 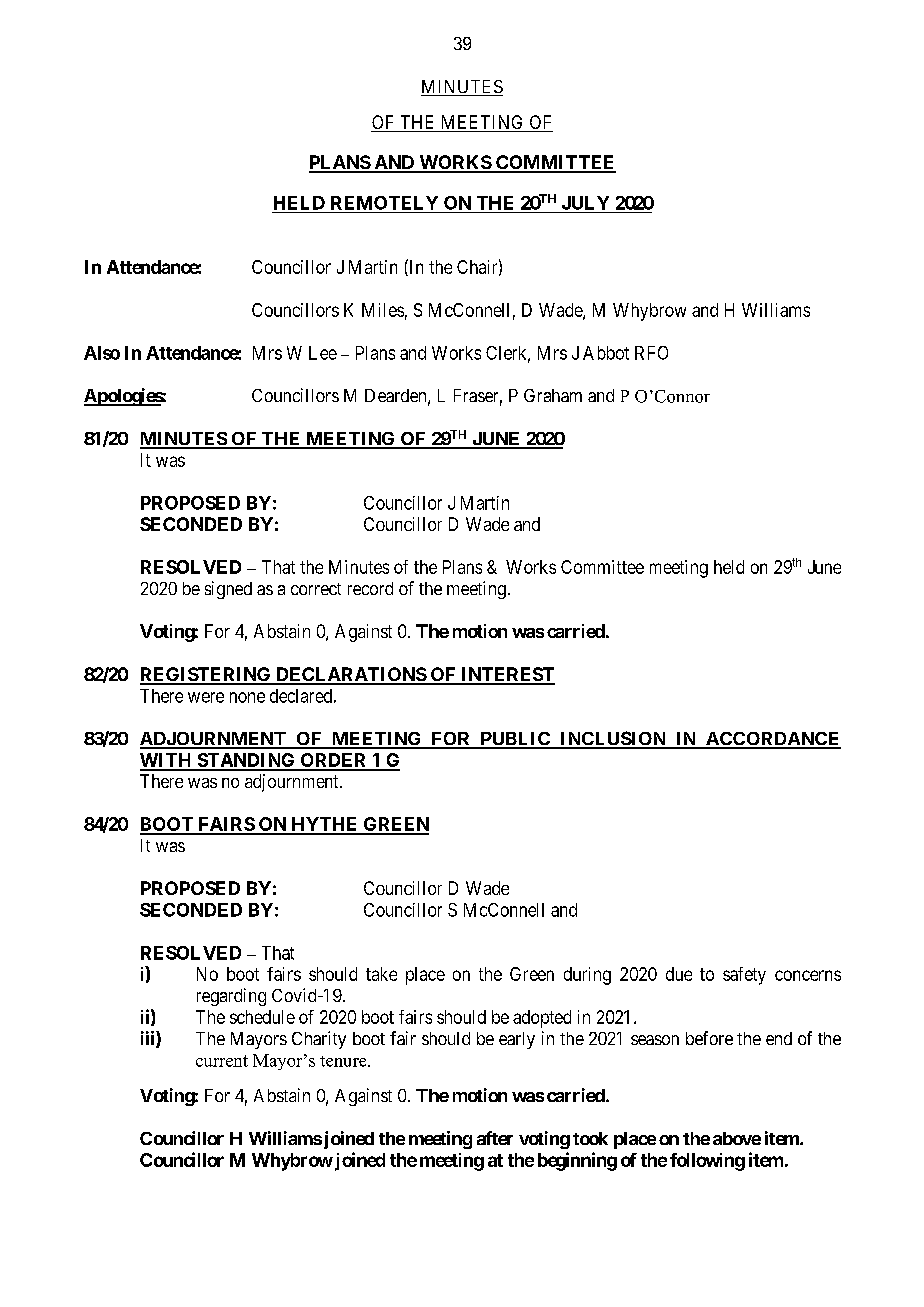 I want to click on safety, so click(x=744, y=976).
